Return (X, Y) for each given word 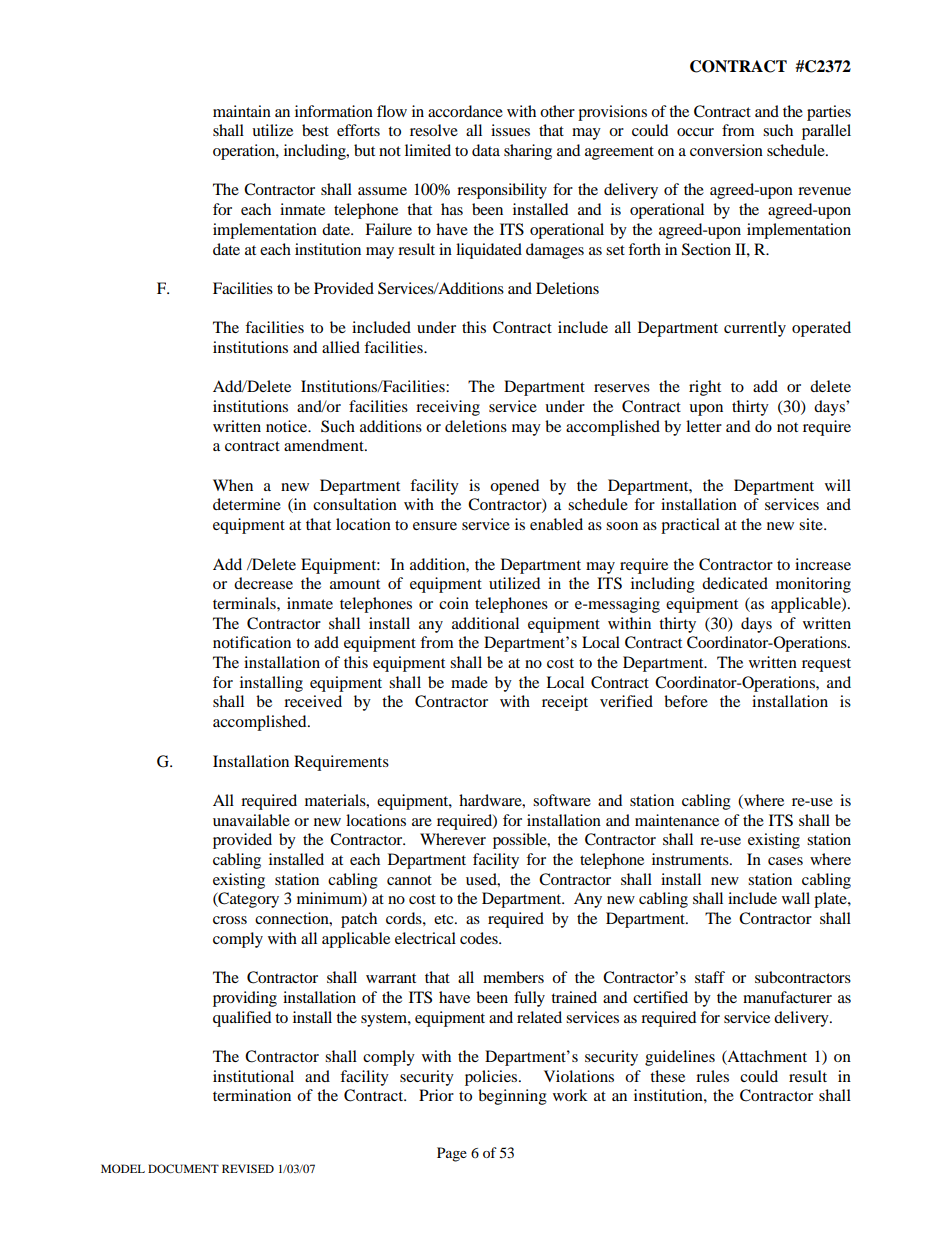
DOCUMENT (183, 1168)
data (486, 150)
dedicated (735, 583)
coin (454, 603)
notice (288, 426)
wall (796, 898)
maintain (242, 111)
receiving (448, 408)
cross (230, 920)
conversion (726, 150)
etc (445, 919)
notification (252, 642)
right (705, 388)
